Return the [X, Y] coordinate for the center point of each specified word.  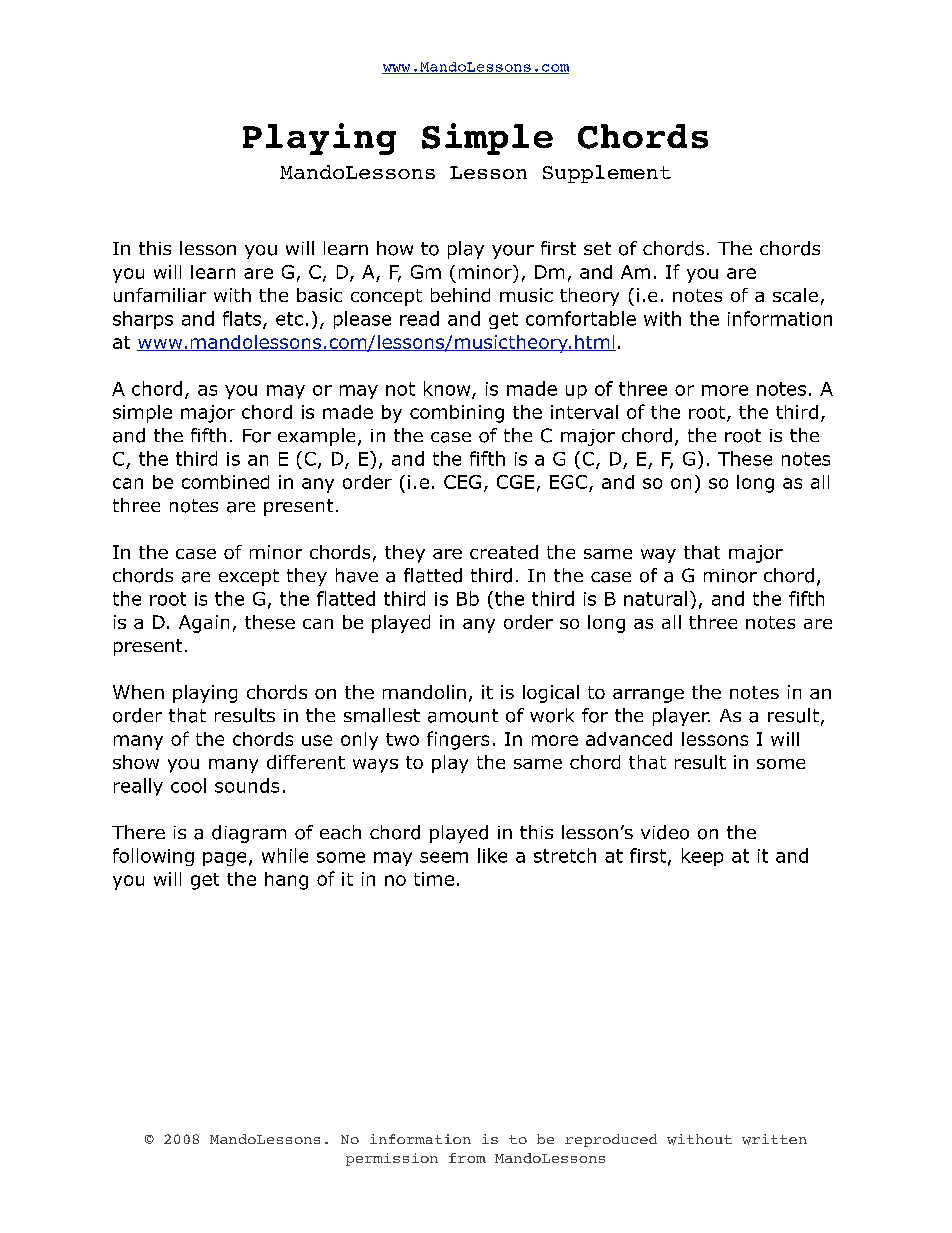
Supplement [607, 174]
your [513, 252]
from [467, 1158]
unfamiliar [160, 295]
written [774, 1139]
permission [392, 1159]
